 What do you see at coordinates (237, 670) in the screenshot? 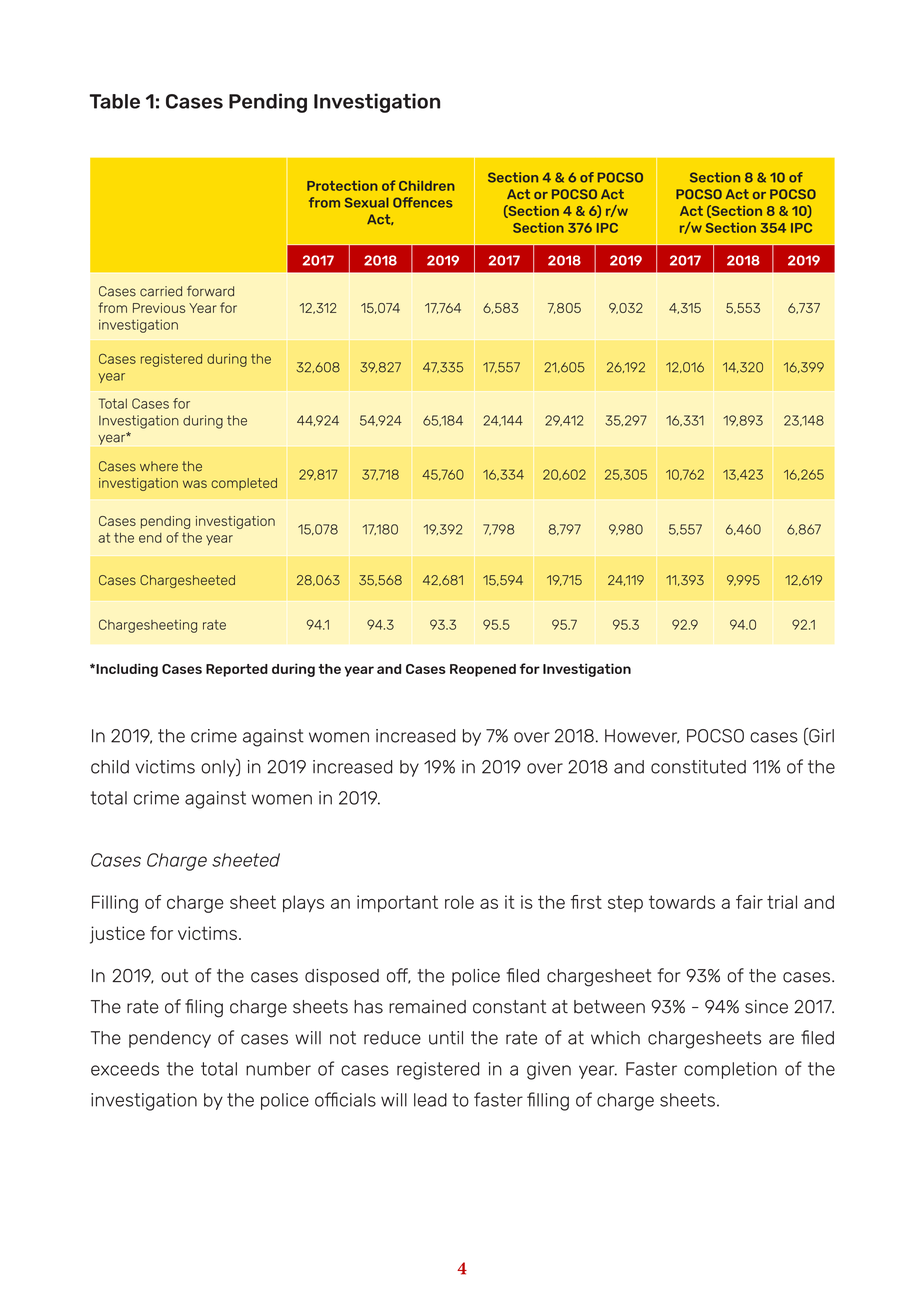
I see `Reported` at bounding box center [237, 670].
